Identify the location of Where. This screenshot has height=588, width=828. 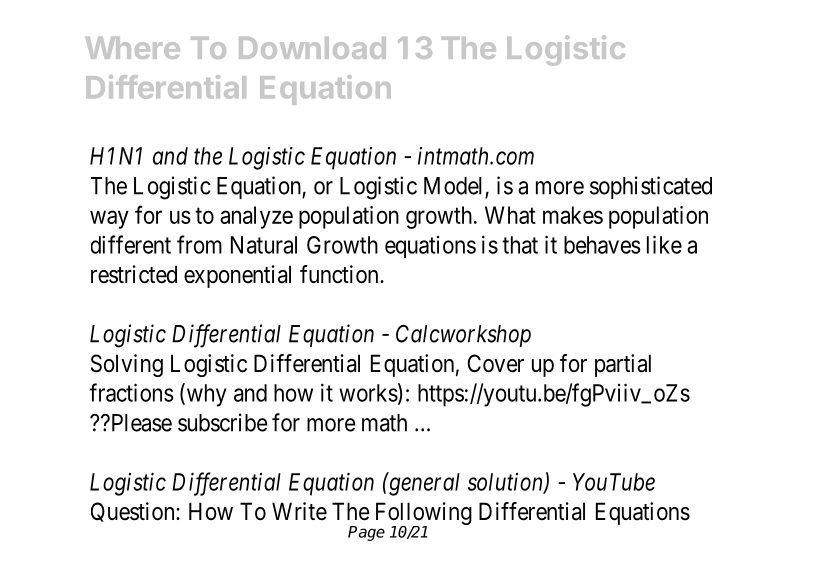
(132, 47).
